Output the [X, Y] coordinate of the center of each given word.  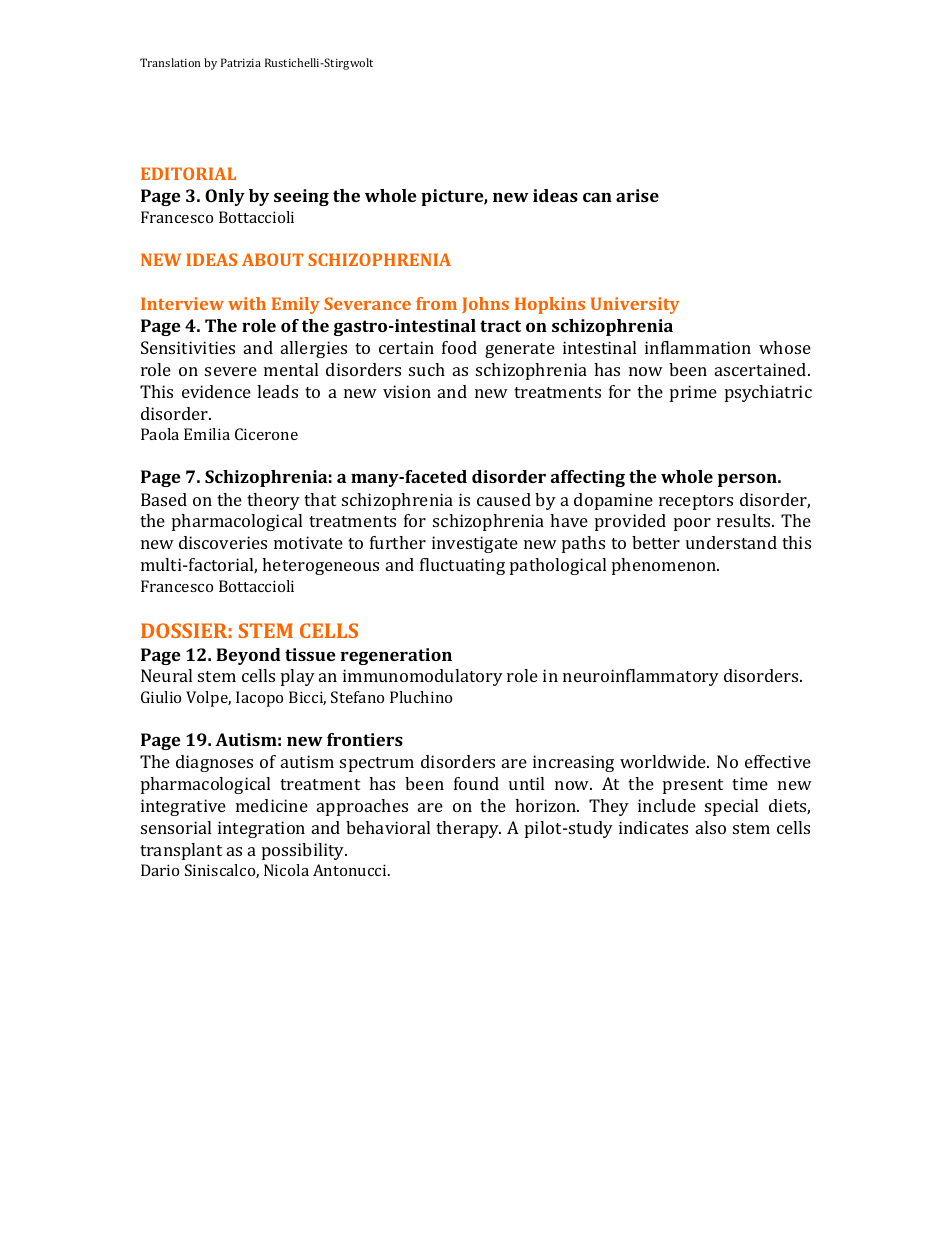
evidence [216, 391]
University [635, 305]
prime [693, 393]
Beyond [248, 656]
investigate [475, 544]
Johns [485, 305]
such [427, 369]
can [597, 197]
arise [637, 195]
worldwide [664, 761]
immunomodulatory [423, 677]
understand [731, 542]
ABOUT [272, 259]
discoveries [223, 542]
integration [261, 829]
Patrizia [241, 62]
